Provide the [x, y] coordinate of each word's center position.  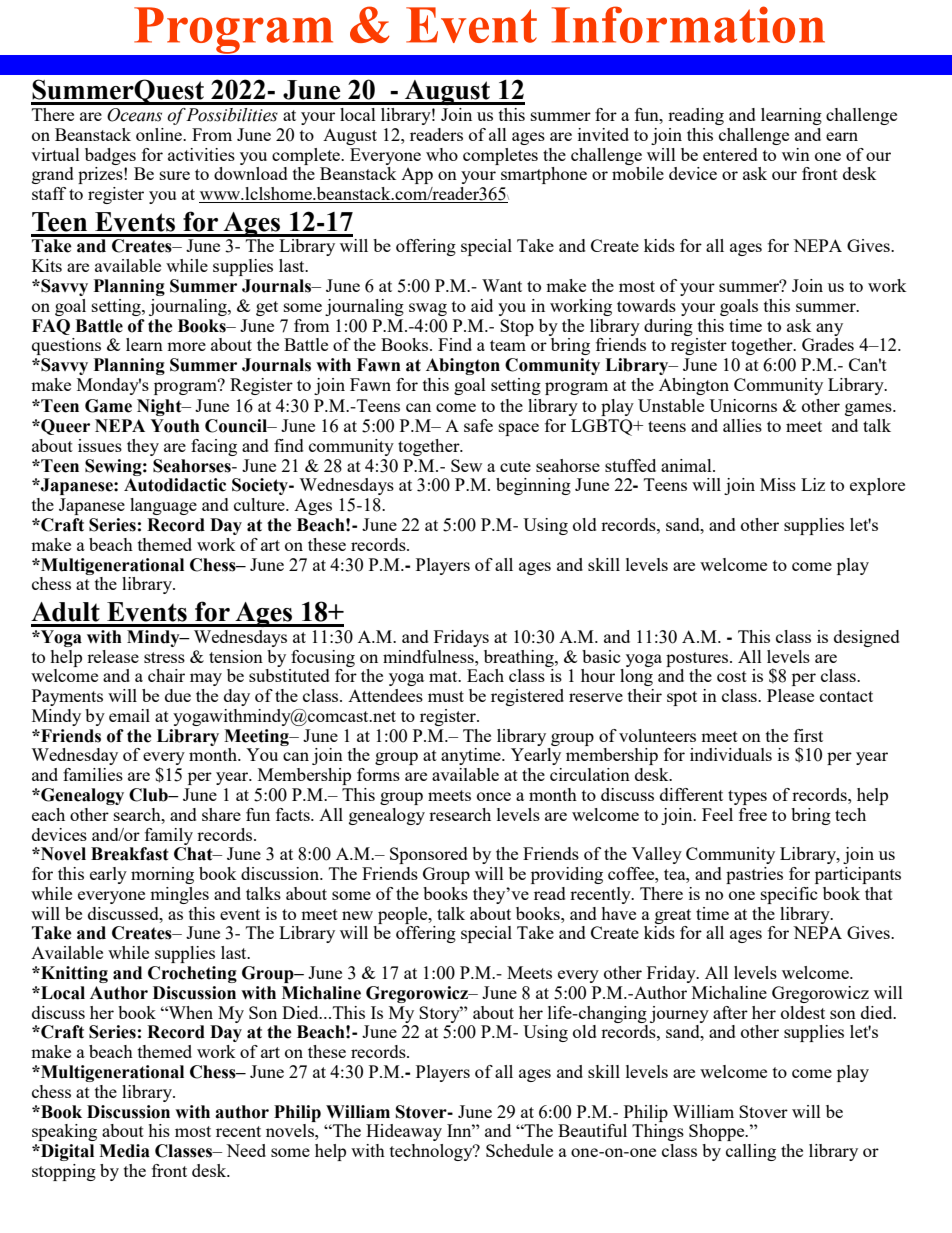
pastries [754, 875]
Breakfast [130, 854]
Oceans [134, 115]
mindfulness [429, 656]
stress [164, 657]
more [186, 346]
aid [482, 305]
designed [867, 638]
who [442, 154]
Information [688, 24]
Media [124, 1151]
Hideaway [404, 1132]
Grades [828, 344]
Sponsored [429, 855]
